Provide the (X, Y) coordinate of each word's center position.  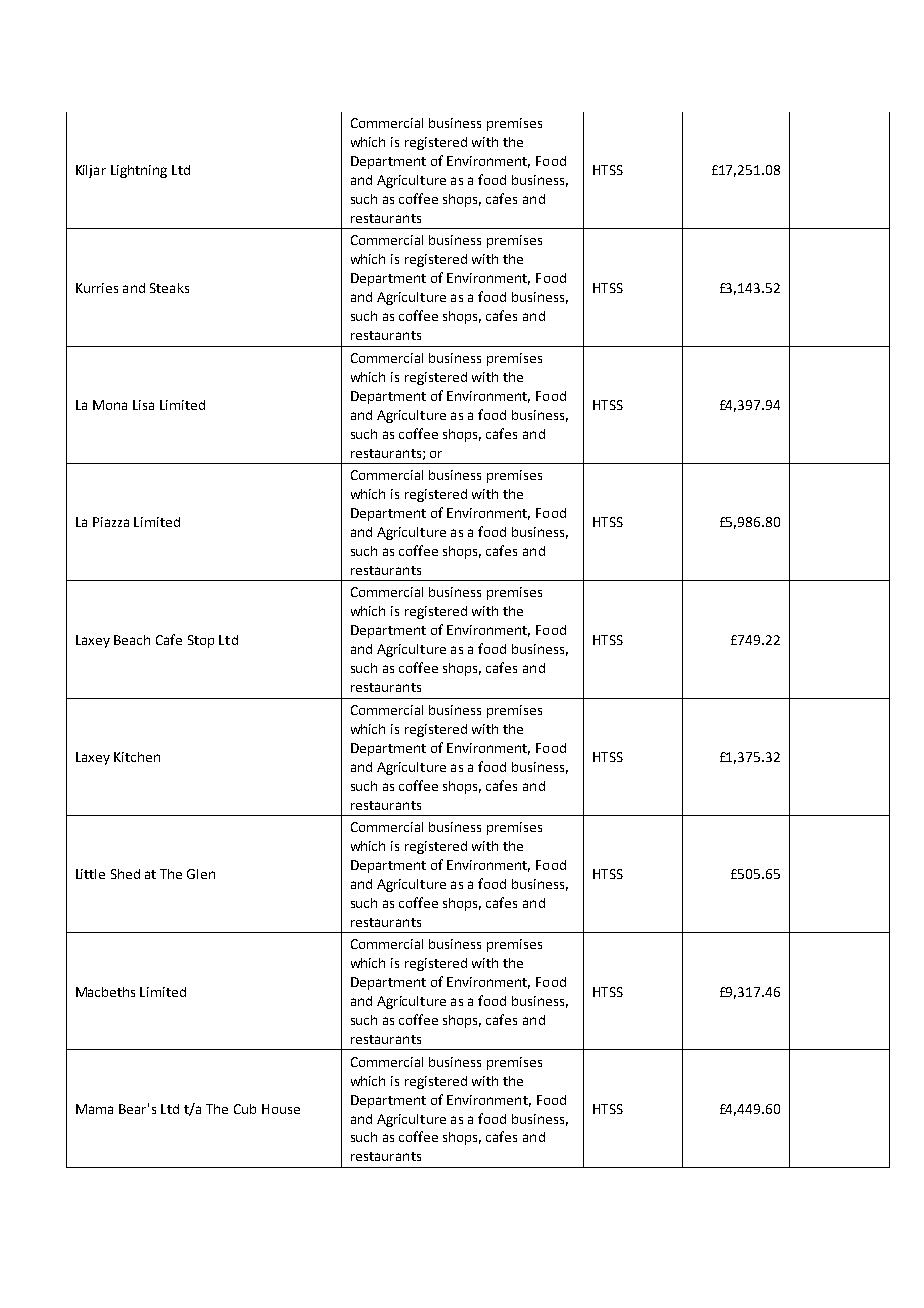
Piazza (111, 522)
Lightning (139, 171)
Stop (201, 641)
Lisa (143, 405)
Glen (201, 874)
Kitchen (137, 757)
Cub (245, 1109)
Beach (132, 640)
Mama (94, 1109)
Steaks (169, 288)
